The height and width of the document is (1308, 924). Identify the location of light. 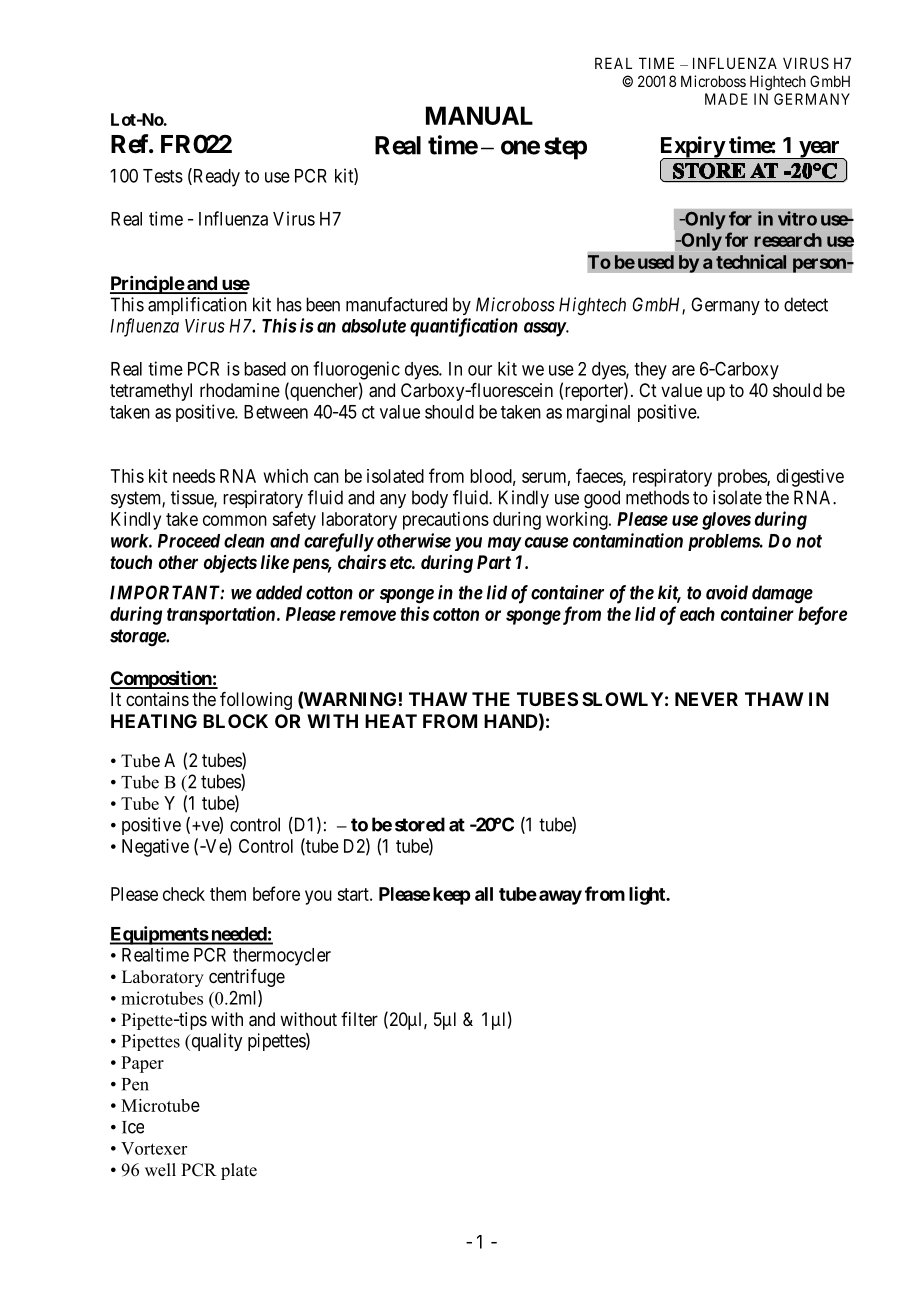
(648, 895).
